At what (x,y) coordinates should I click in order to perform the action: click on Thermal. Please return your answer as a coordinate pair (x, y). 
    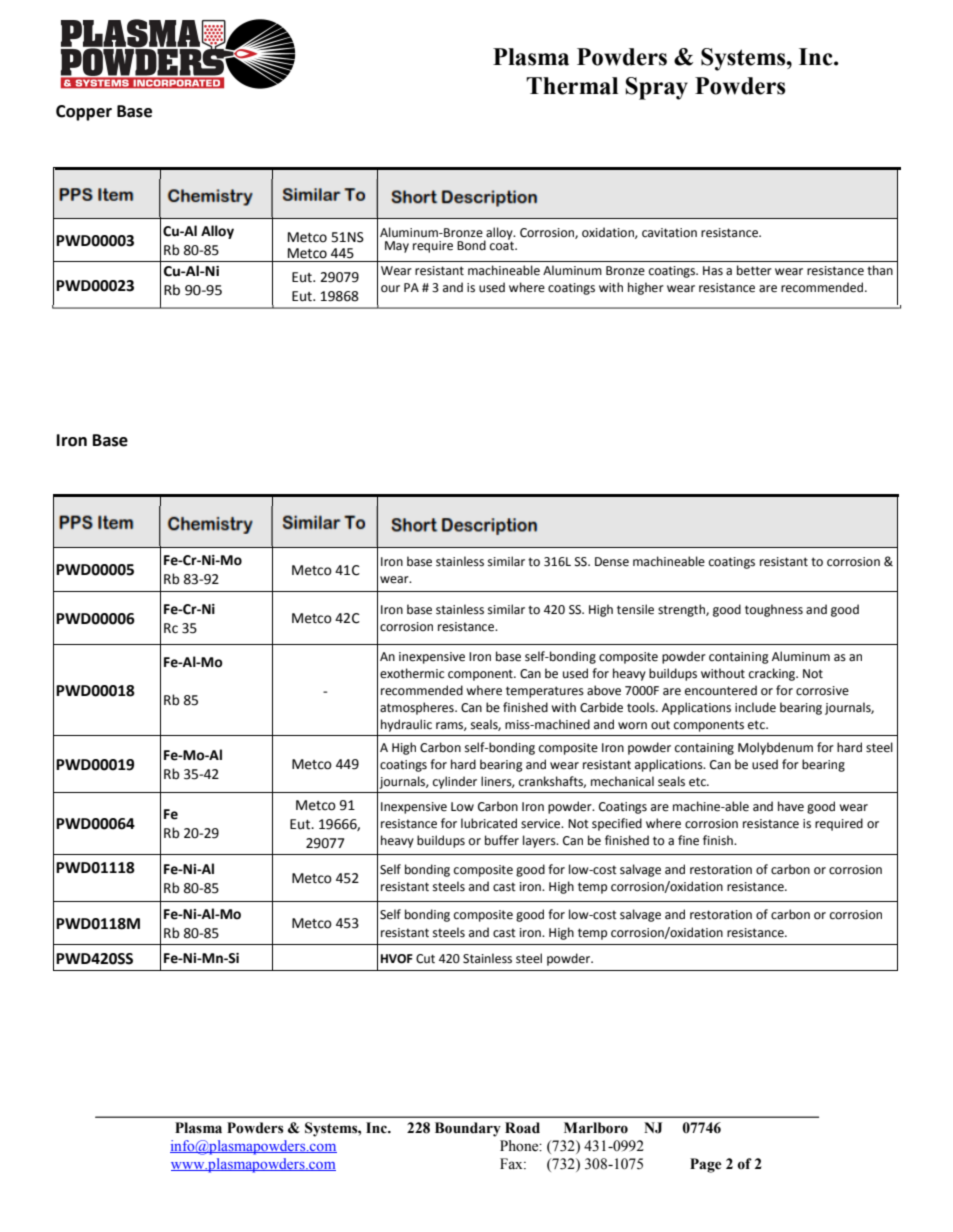
    Looking at the image, I should click on (572, 86).
